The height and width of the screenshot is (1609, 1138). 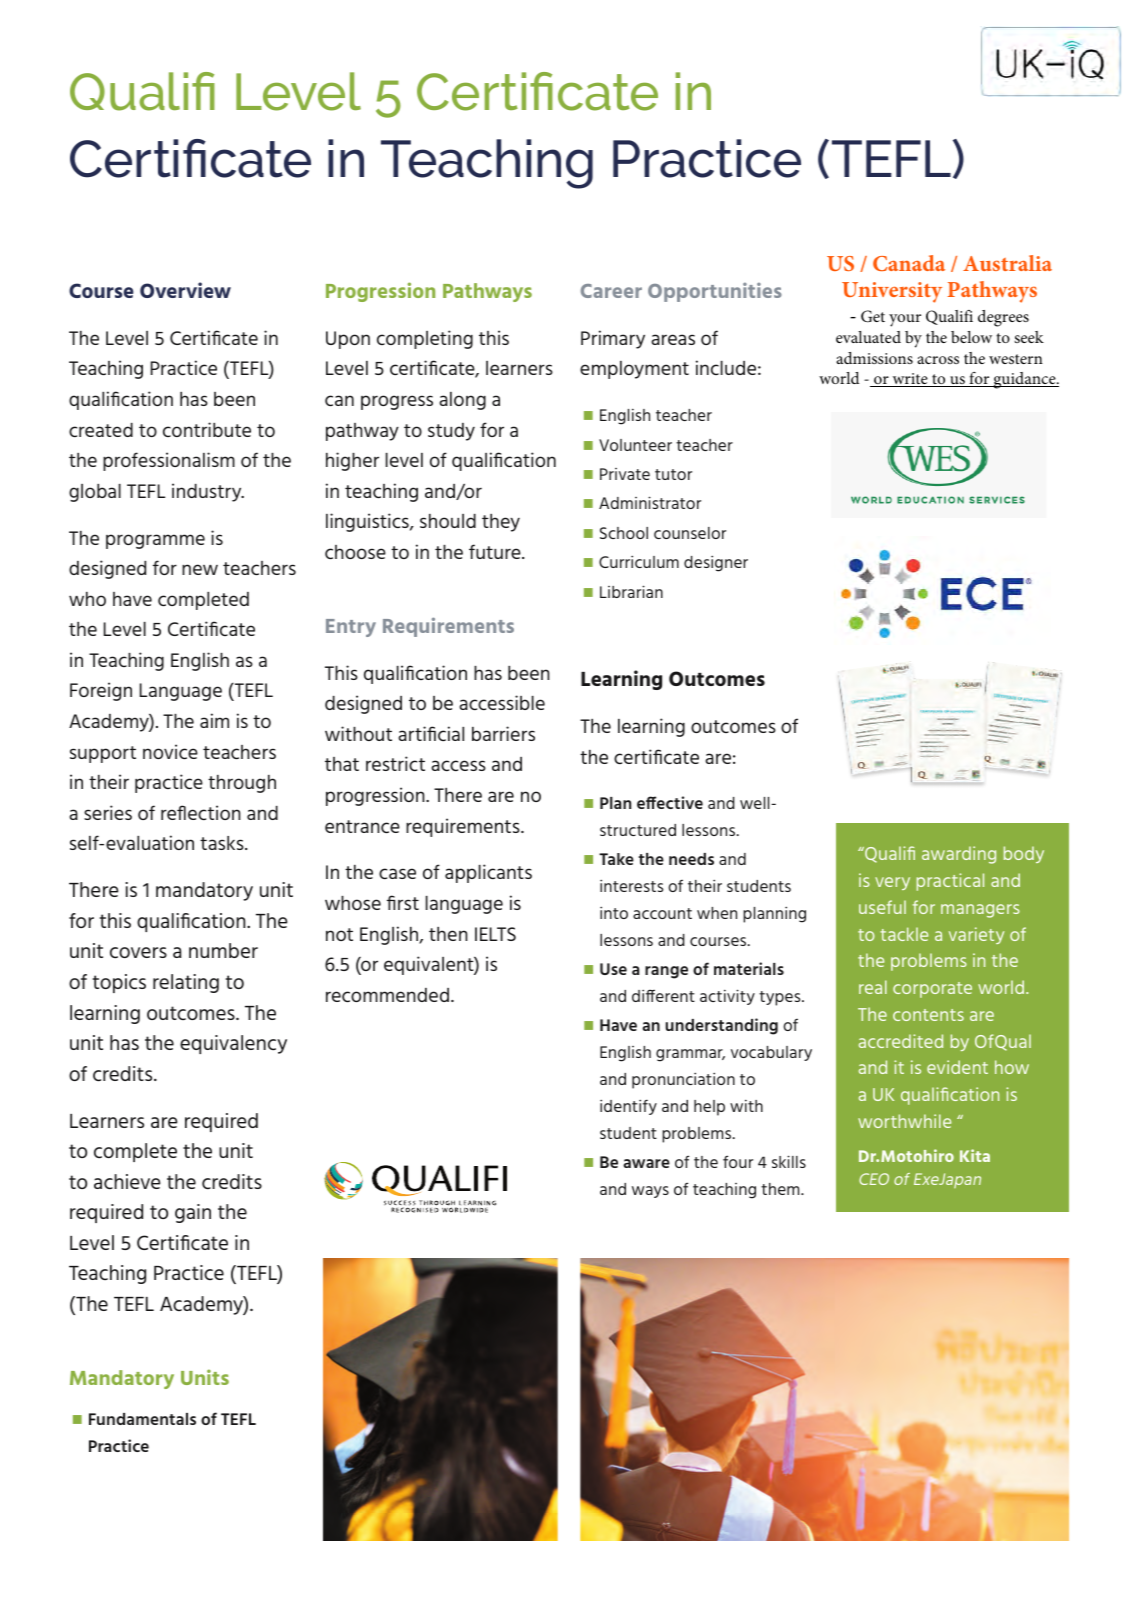 What do you see at coordinates (959, 855) in the screenshot?
I see `awarding` at bounding box center [959, 855].
